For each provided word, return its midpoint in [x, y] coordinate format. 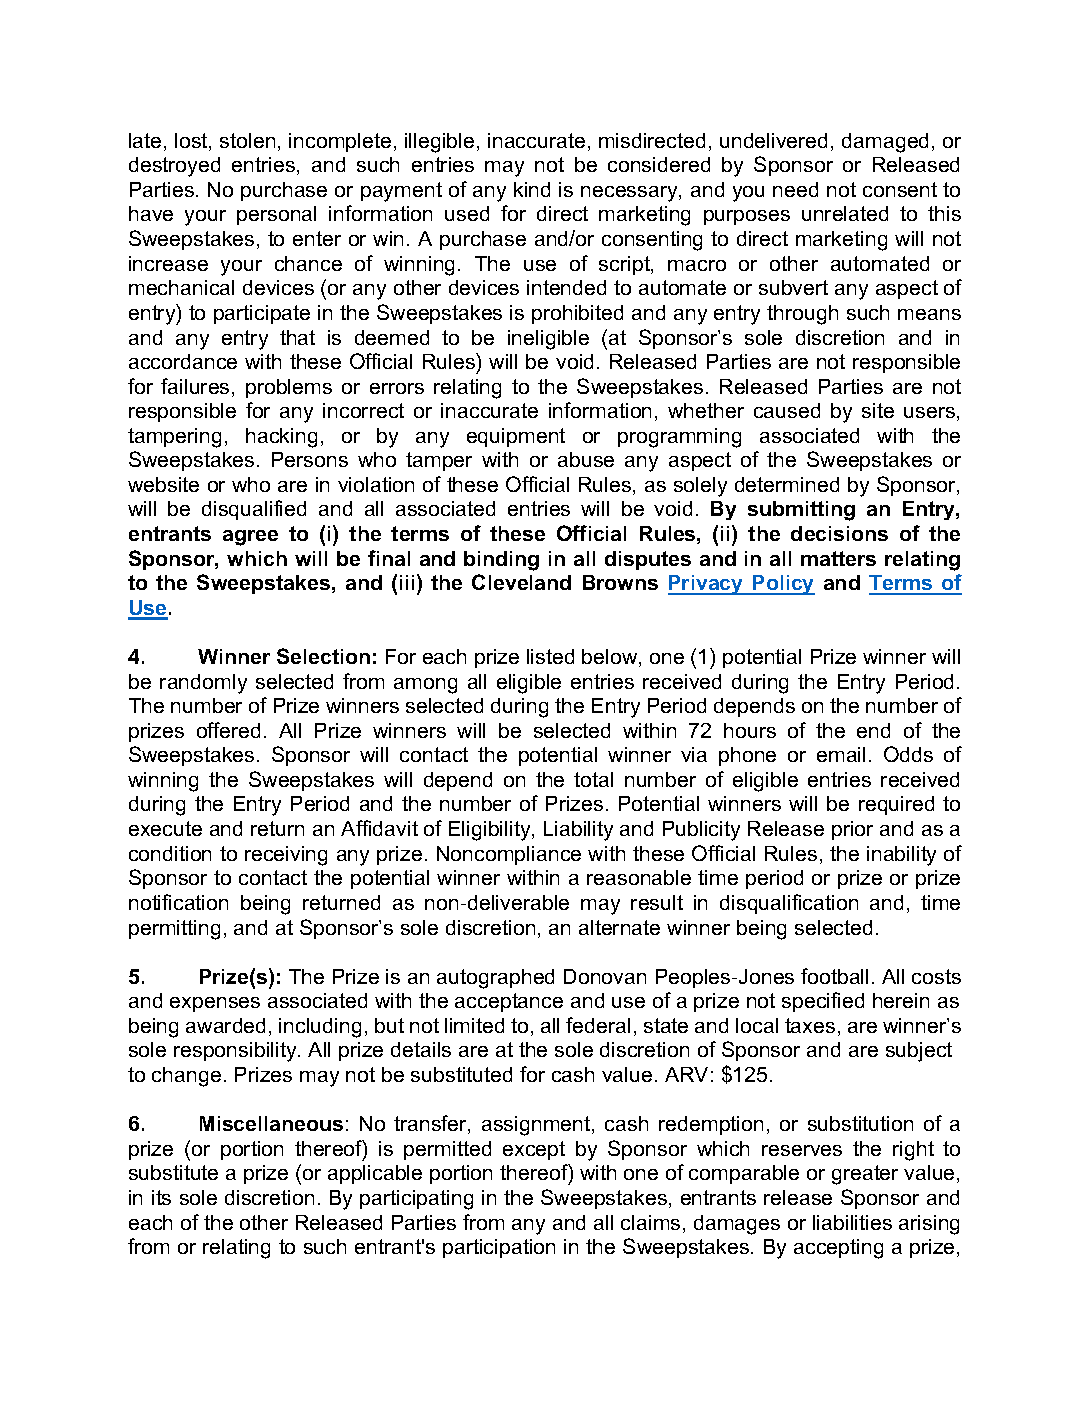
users [929, 412]
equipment [516, 437]
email [841, 754]
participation [499, 1248]
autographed [495, 979]
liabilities [852, 1222]
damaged [885, 143]
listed [550, 656]
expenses [215, 1004]
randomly [203, 684]
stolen [247, 140]
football [834, 976]
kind [532, 189]
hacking [281, 438]
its [161, 1197]
